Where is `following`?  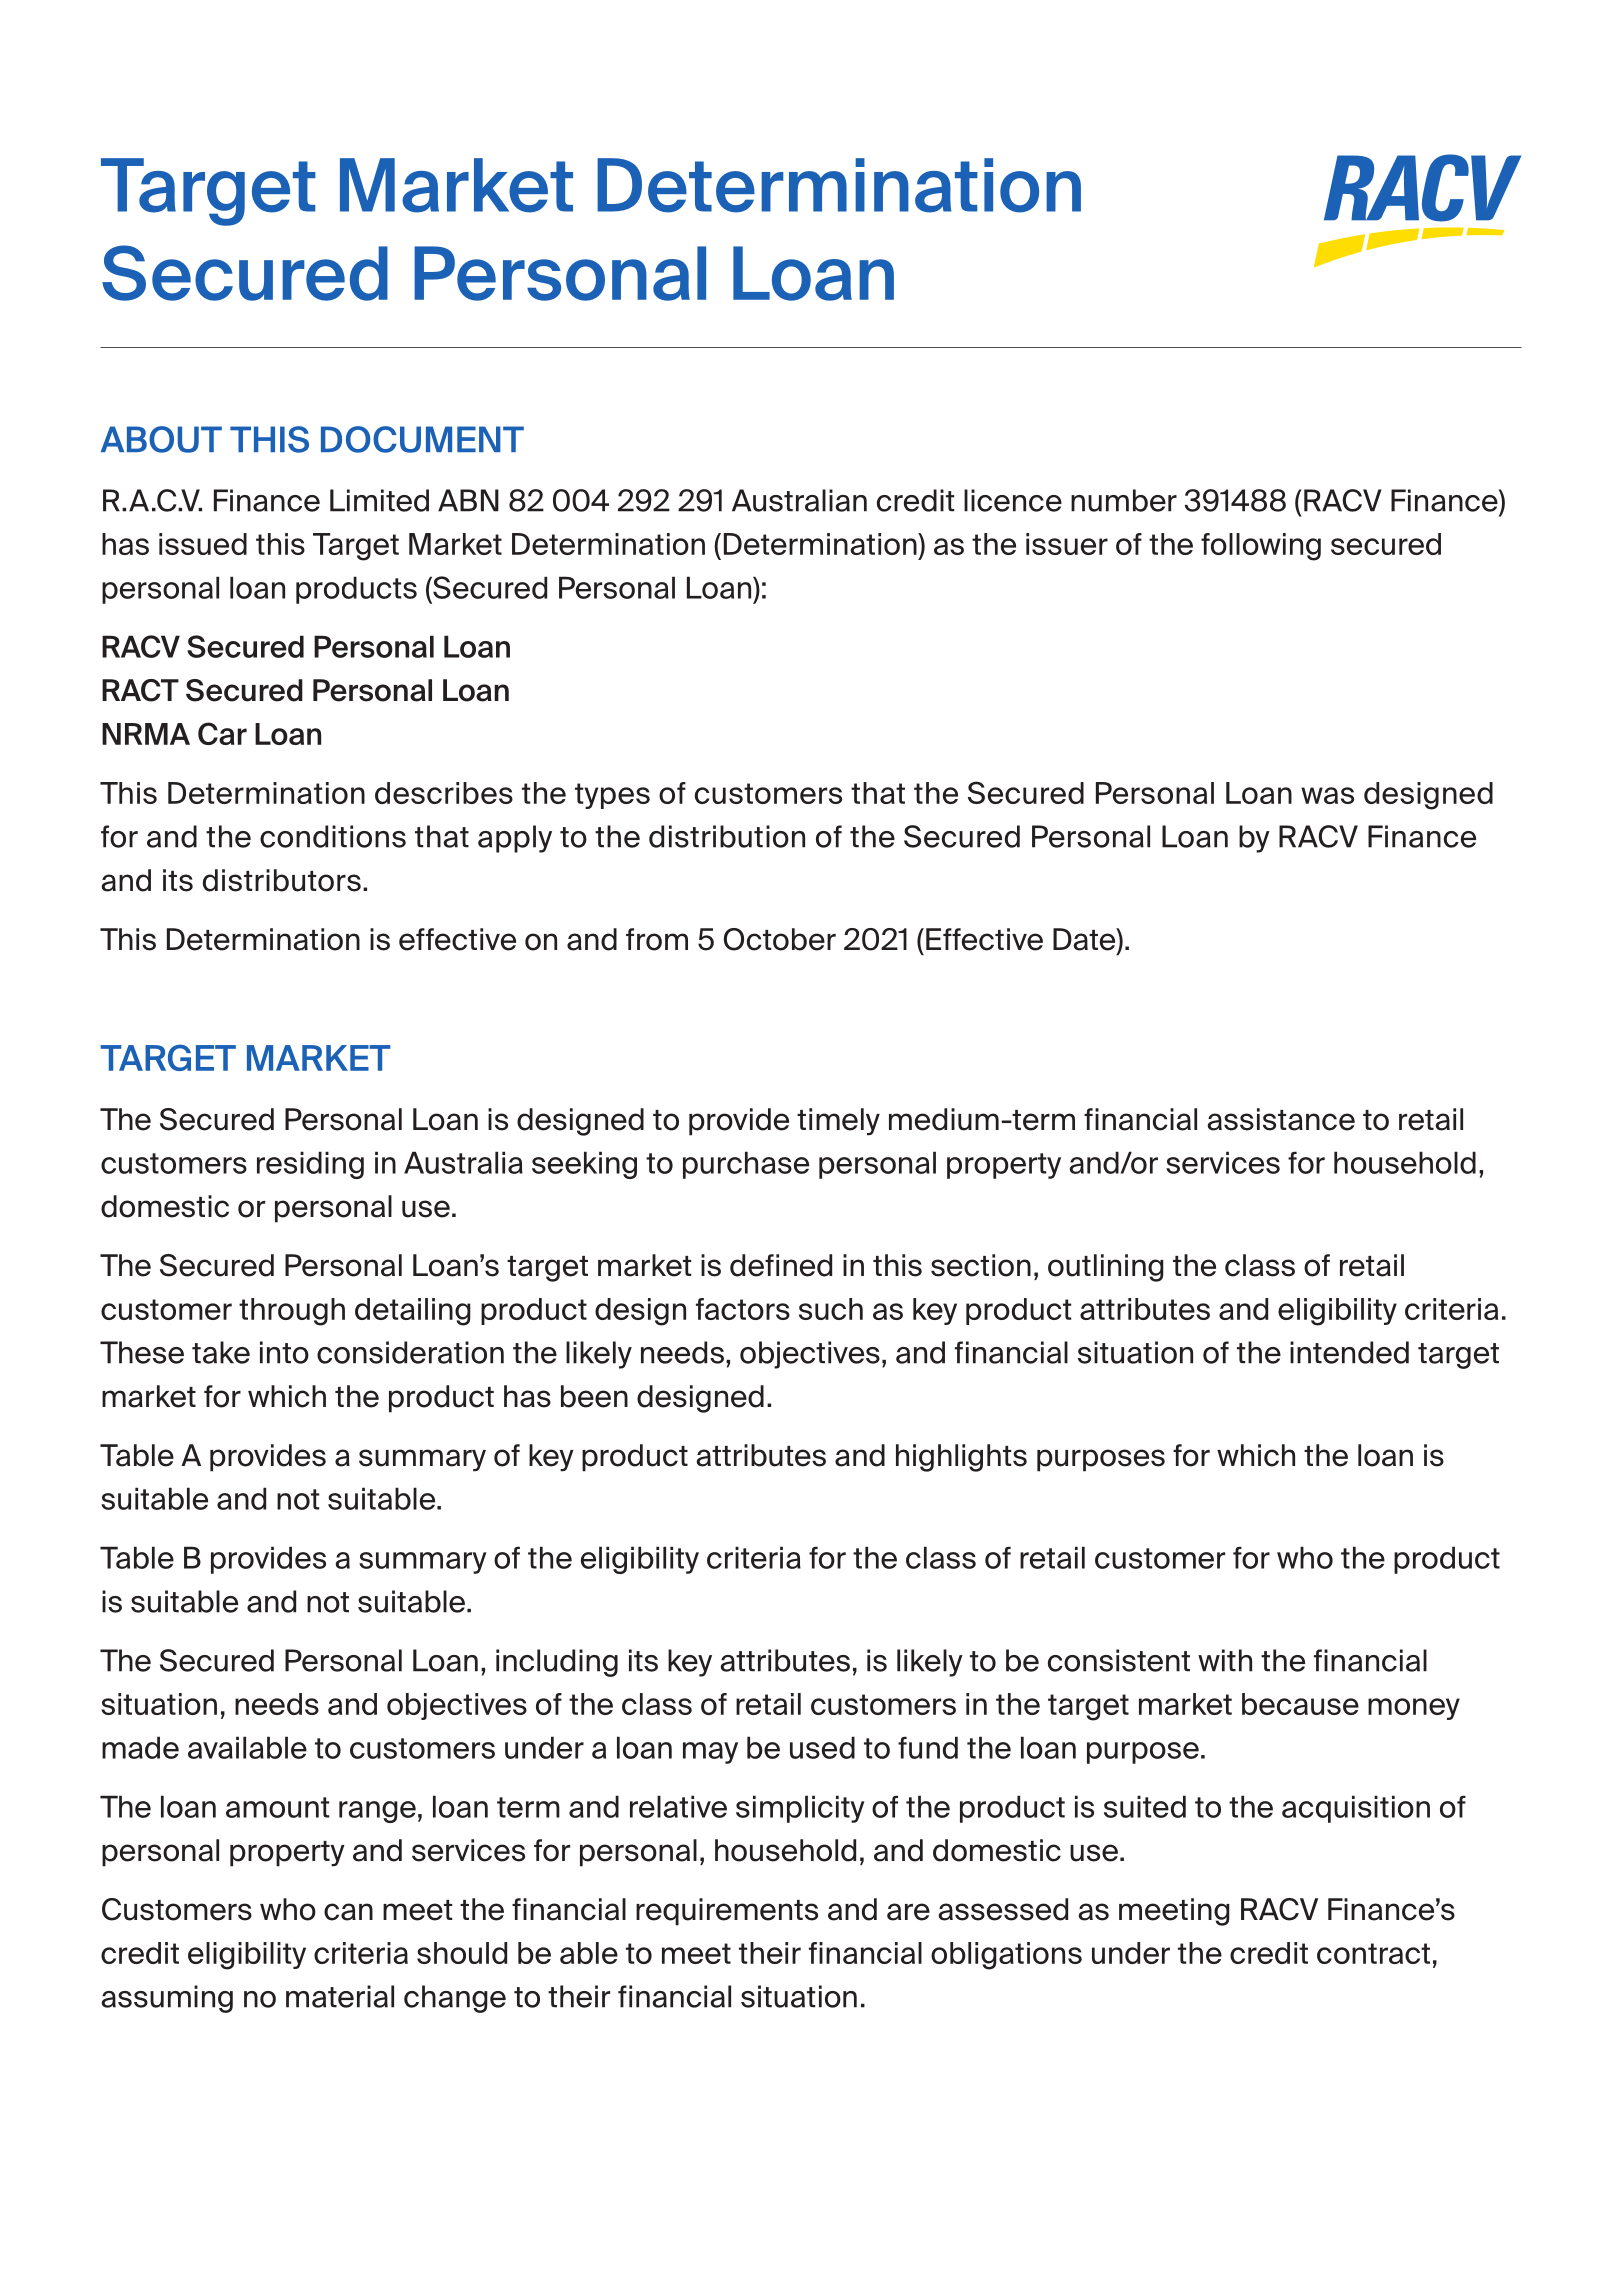 following is located at coordinates (1261, 547).
